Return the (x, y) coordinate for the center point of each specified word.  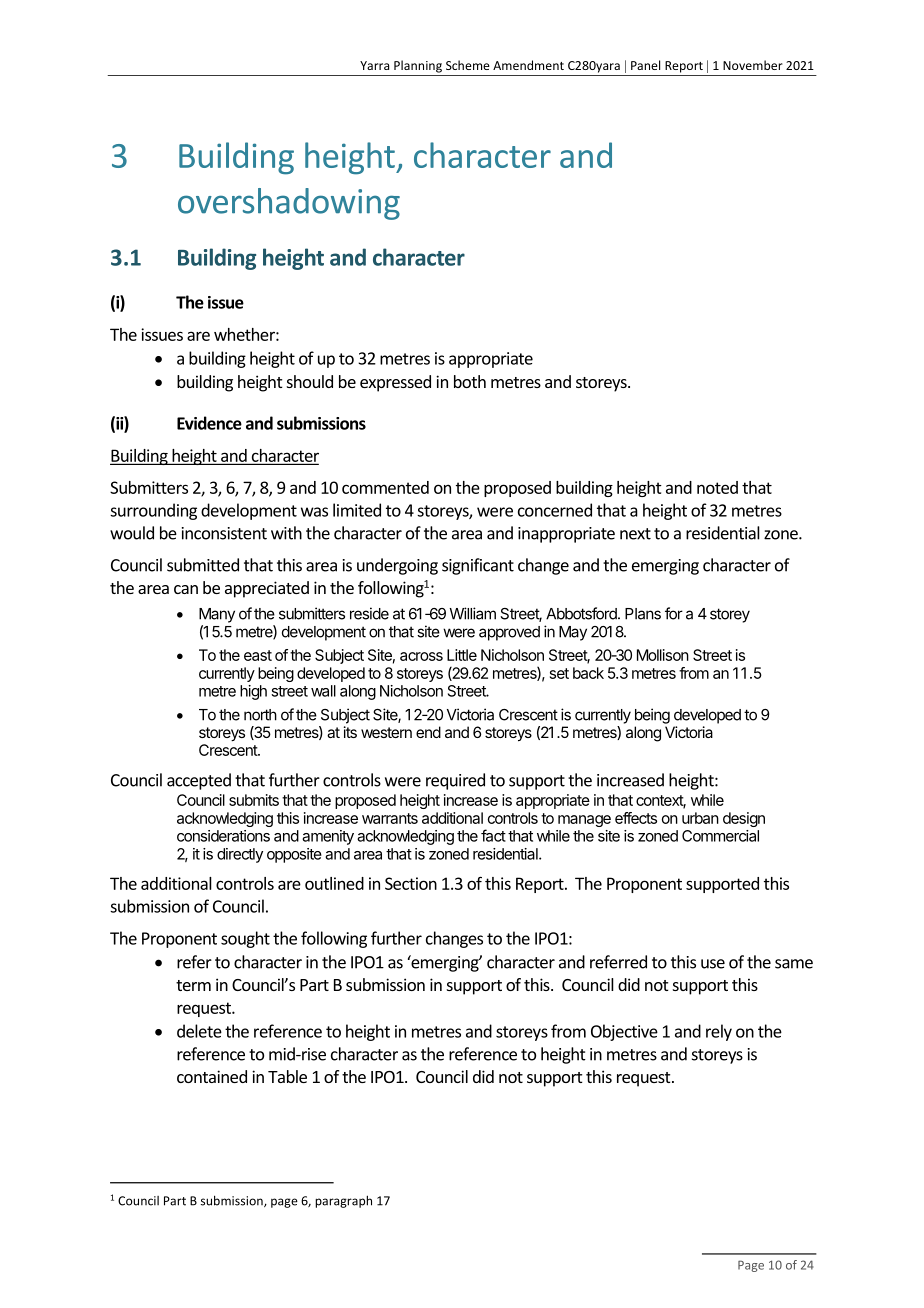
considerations (223, 836)
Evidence (209, 423)
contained (212, 1076)
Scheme (468, 65)
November (753, 65)
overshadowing (289, 204)
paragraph (343, 1201)
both (470, 381)
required (455, 781)
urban (700, 818)
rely (719, 1032)
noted (717, 487)
